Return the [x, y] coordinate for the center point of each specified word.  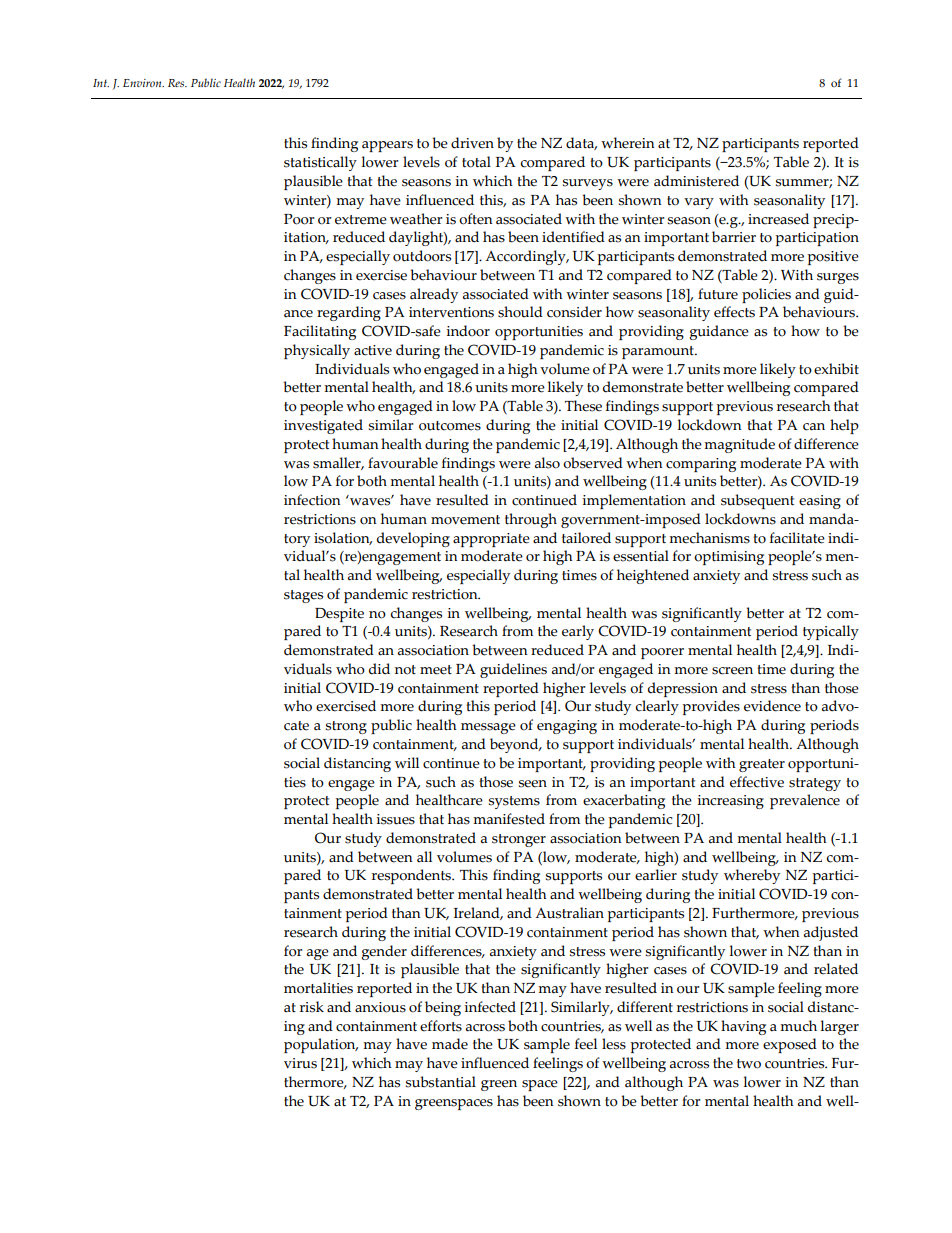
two [749, 1064]
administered [696, 181]
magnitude [739, 445]
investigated [323, 426]
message [488, 728]
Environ [143, 83]
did [379, 669]
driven [472, 143]
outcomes [450, 426]
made [450, 1044]
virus [300, 1063]
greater [762, 765]
